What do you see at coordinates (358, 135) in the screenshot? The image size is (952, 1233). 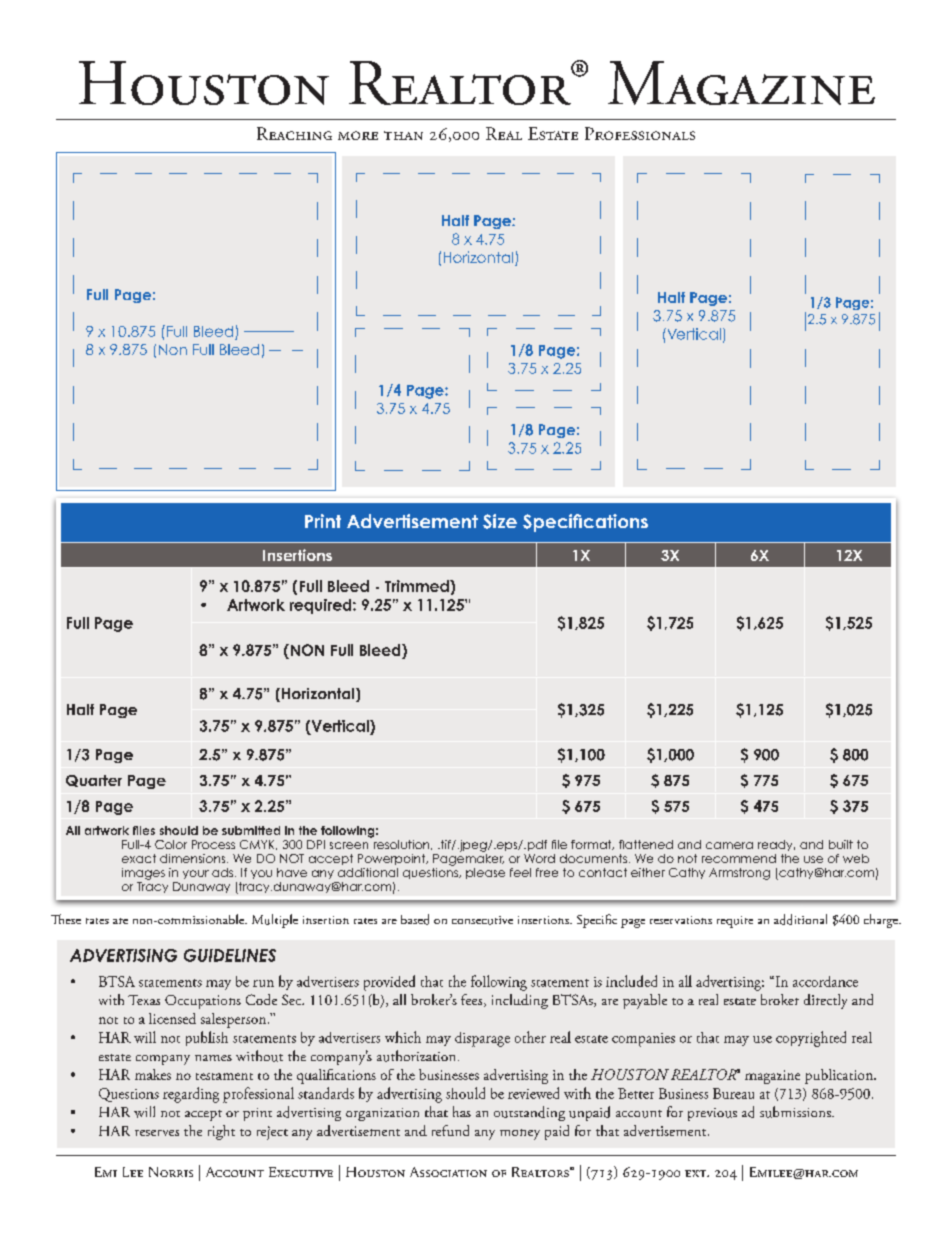 I see `more` at bounding box center [358, 135].
